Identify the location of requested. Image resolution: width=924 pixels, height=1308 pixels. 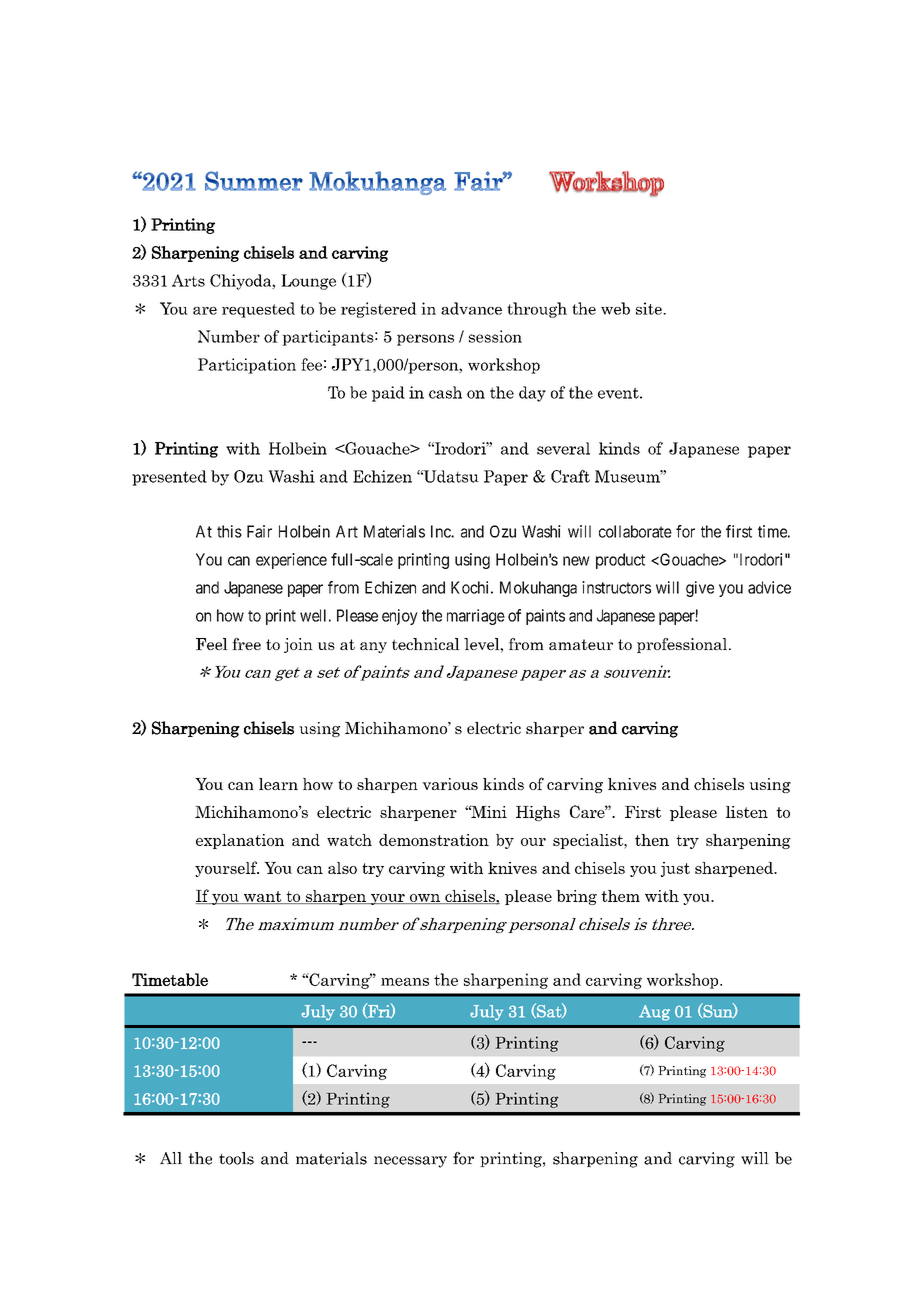
(258, 310).
